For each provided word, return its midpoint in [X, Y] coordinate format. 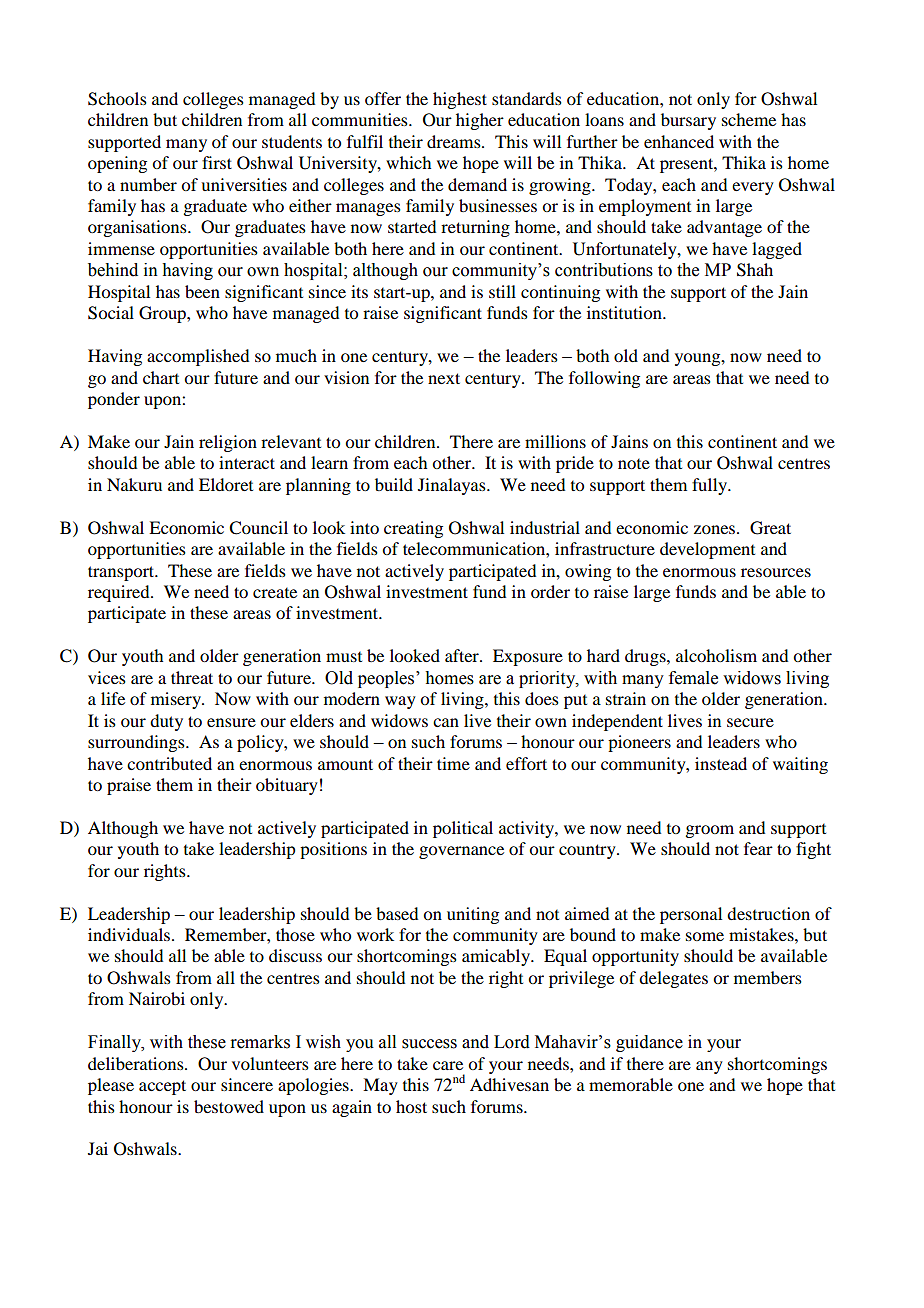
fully [711, 486]
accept [162, 1087]
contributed [169, 763]
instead [721, 763]
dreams [455, 141]
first [217, 162]
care [448, 1065]
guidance [649, 1043]
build [394, 484]
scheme [749, 119]
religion [228, 443]
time [453, 763]
